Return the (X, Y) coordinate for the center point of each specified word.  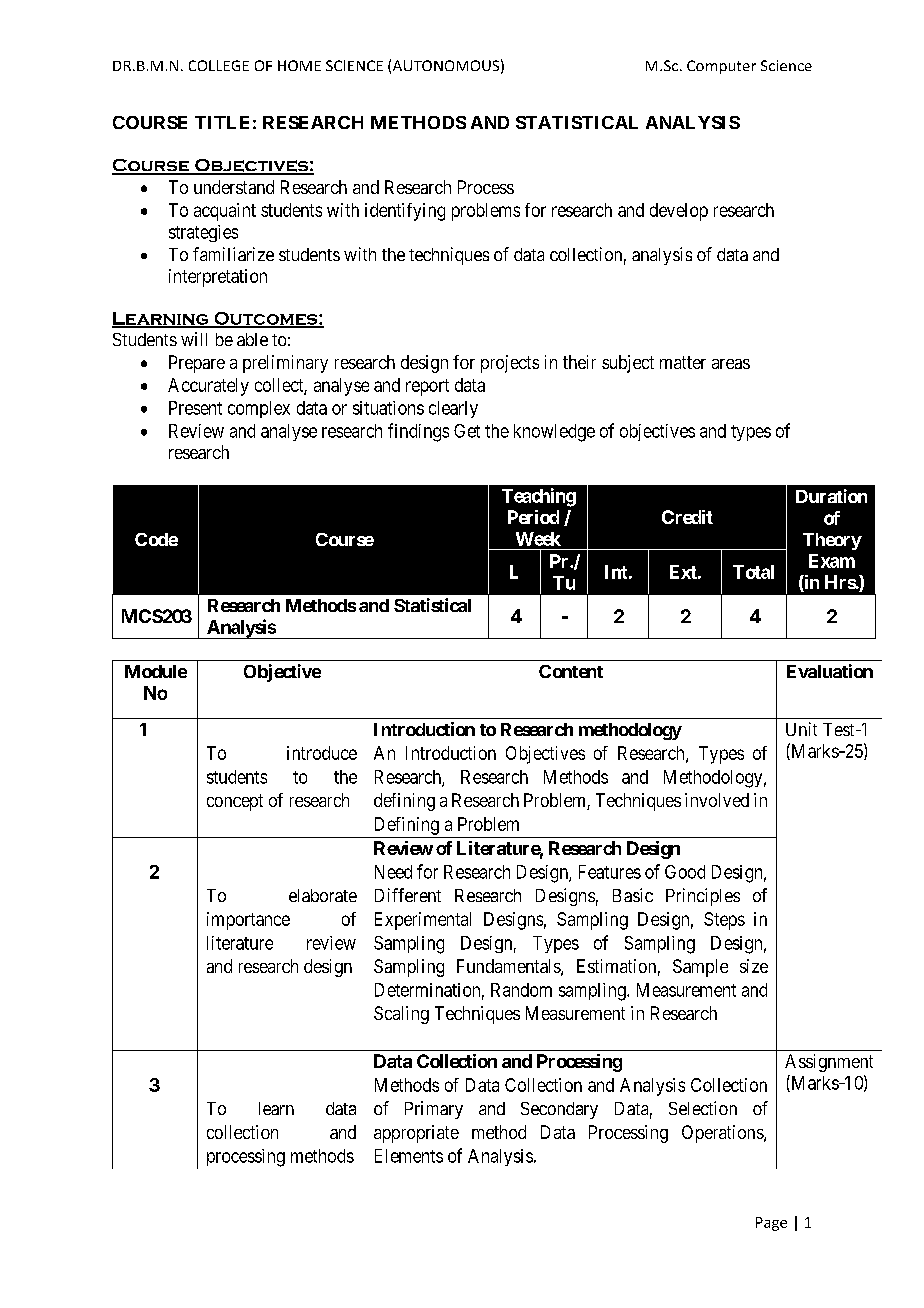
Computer (721, 67)
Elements (409, 1156)
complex (259, 409)
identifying (405, 212)
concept (235, 802)
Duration (831, 496)
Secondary (559, 1110)
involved (717, 800)
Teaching (539, 497)
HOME (299, 65)
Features (610, 872)
